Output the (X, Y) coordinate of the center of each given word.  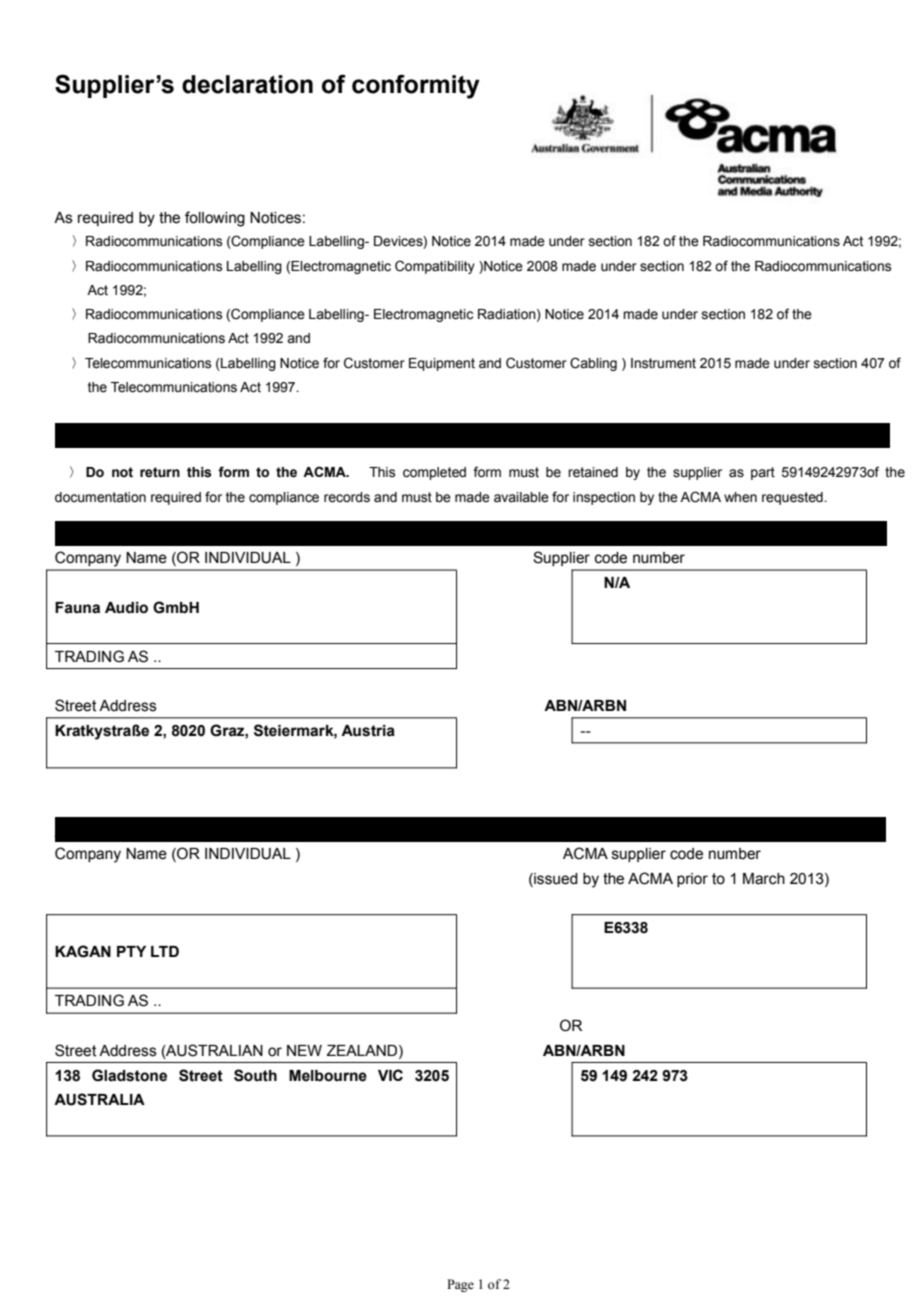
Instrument (663, 363)
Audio (126, 608)
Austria (368, 731)
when (740, 497)
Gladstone (129, 1075)
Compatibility (435, 267)
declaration (247, 84)
